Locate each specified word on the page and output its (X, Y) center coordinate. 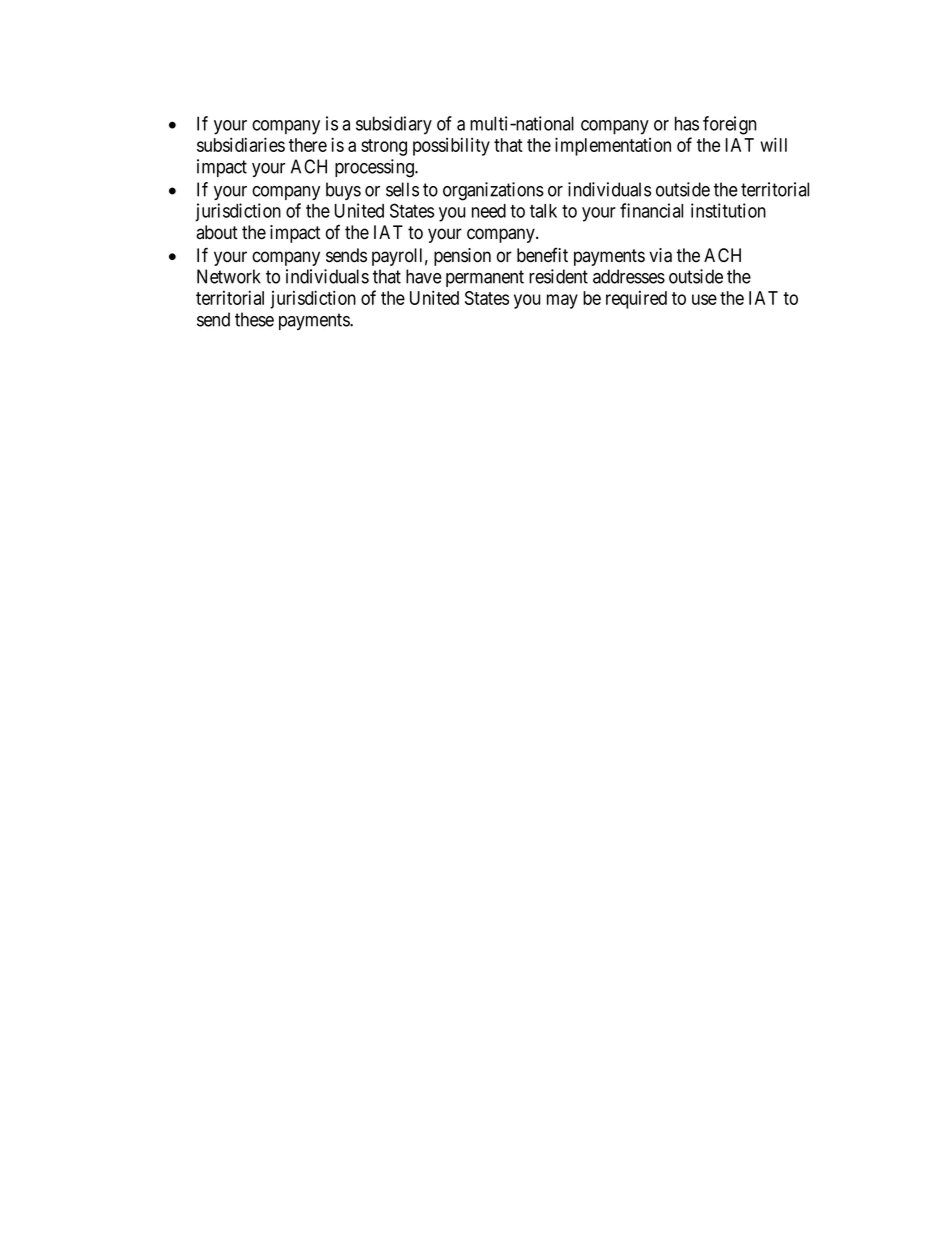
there (308, 145)
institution (728, 210)
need (489, 211)
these (254, 319)
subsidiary (394, 125)
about (217, 232)
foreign (729, 125)
